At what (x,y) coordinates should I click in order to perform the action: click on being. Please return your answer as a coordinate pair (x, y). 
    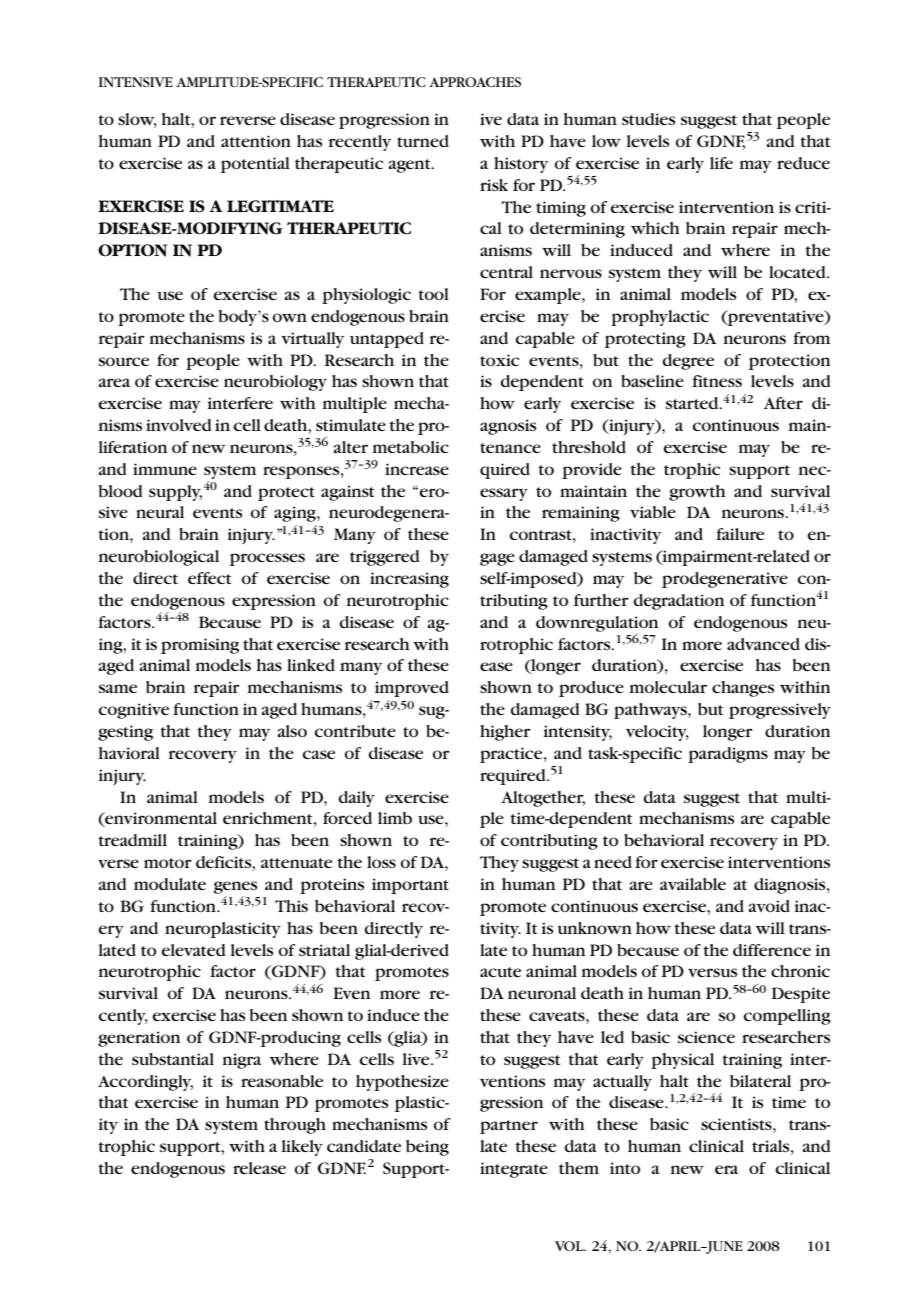
    Looking at the image, I should click on (427, 1148).
